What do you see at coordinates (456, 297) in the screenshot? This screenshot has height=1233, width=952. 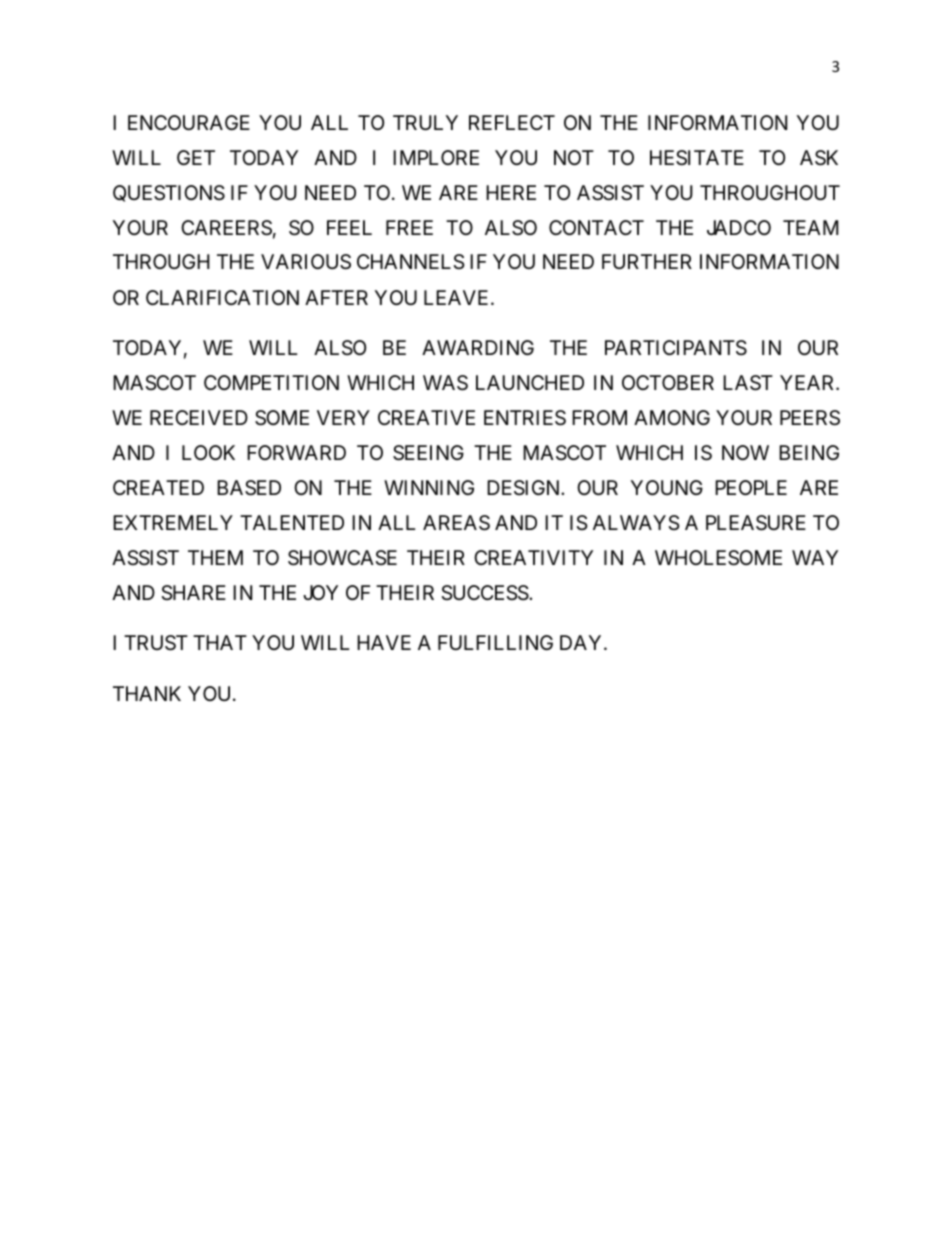 I see `LEAVE` at bounding box center [456, 297].
